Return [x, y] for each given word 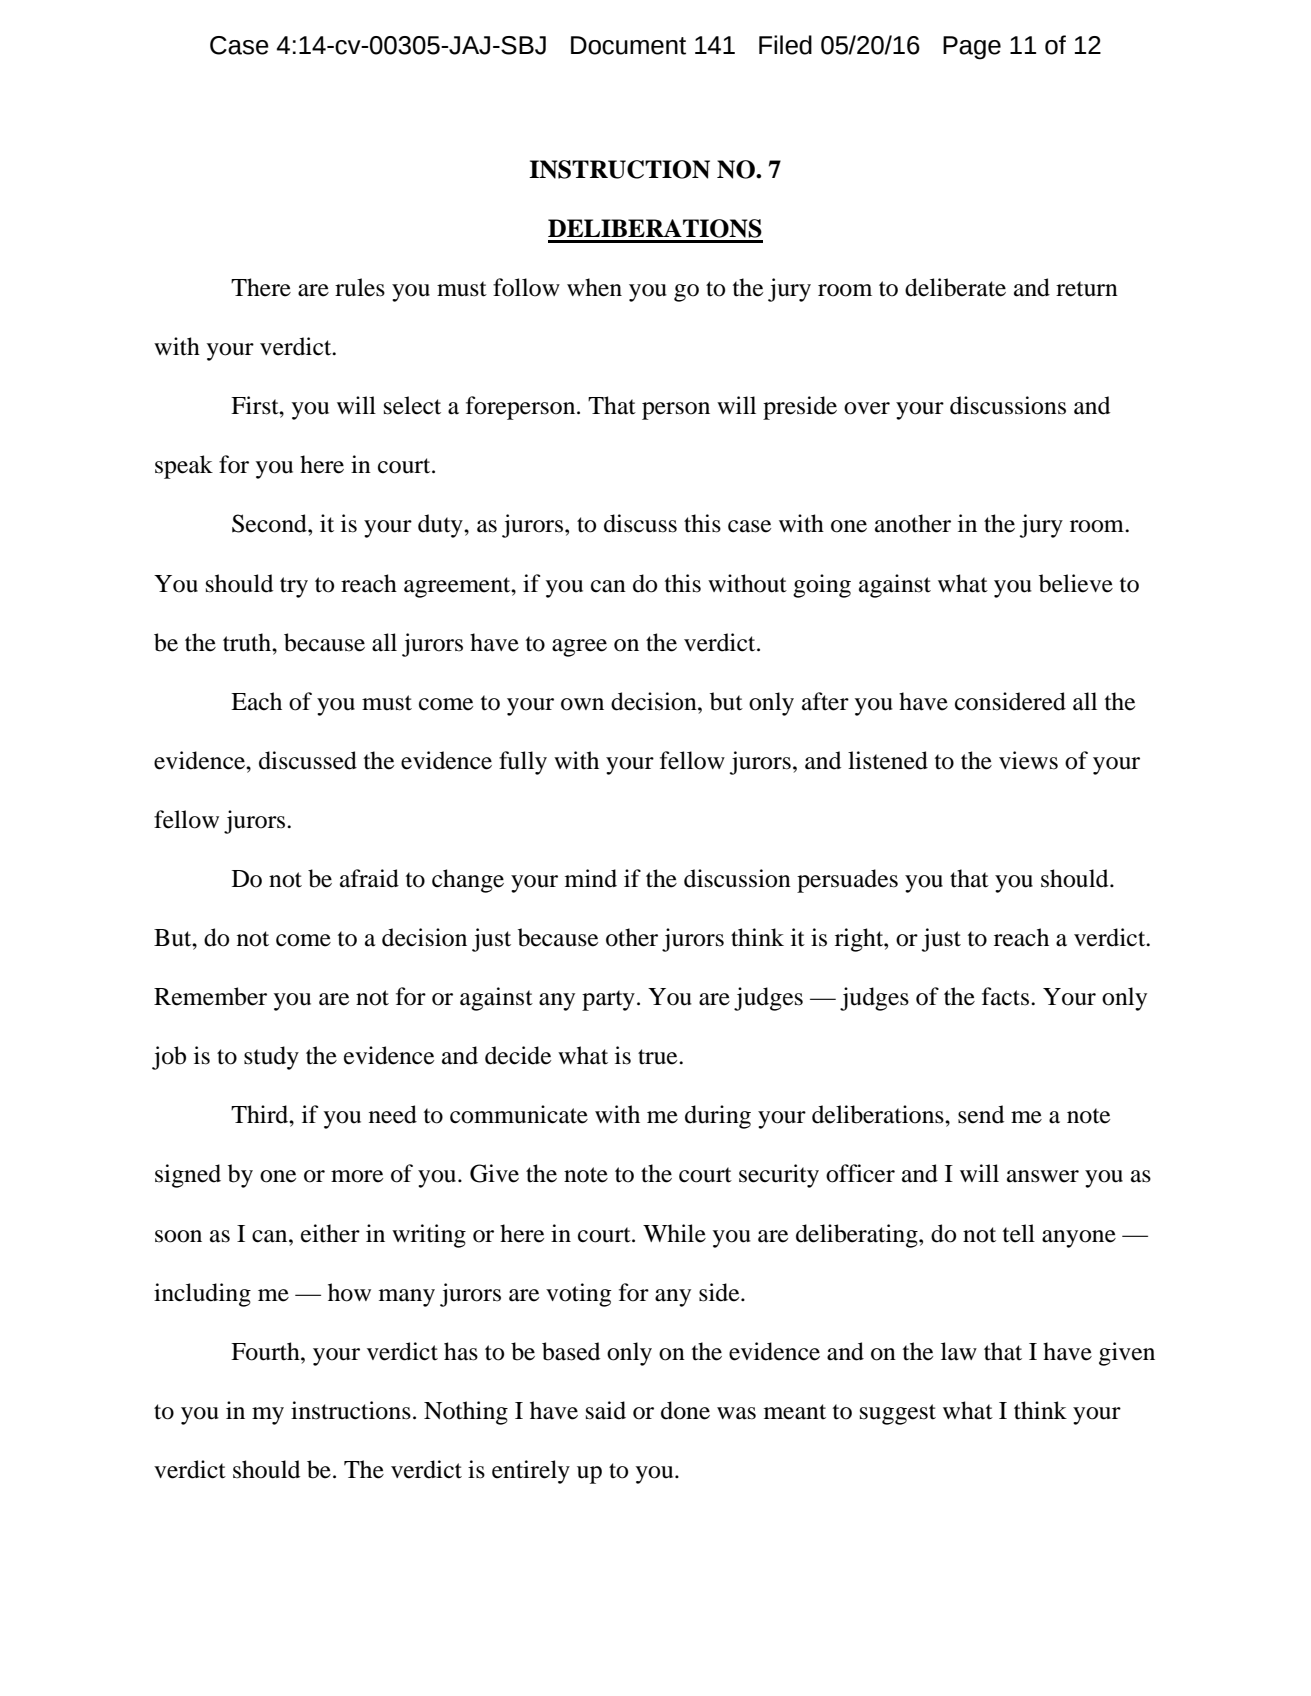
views [1028, 760]
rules [360, 287]
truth [248, 642]
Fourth [266, 1351]
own [582, 704]
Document [628, 45]
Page [972, 48]
